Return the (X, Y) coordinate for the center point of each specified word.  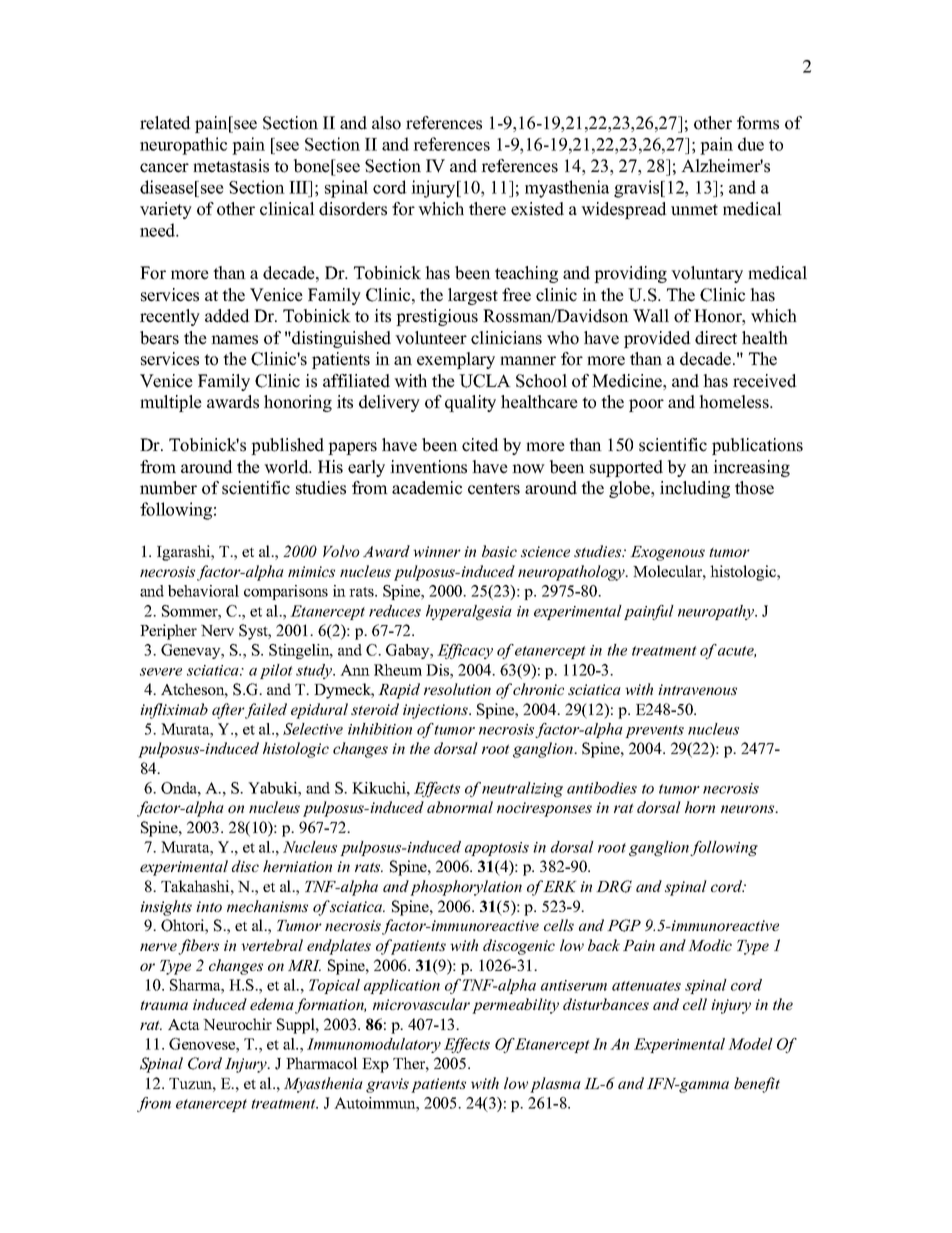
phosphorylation (466, 888)
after (228, 711)
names (234, 340)
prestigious (437, 317)
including (695, 489)
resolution (457, 689)
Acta (184, 1024)
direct (716, 338)
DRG (614, 886)
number (168, 488)
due (751, 144)
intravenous (697, 689)
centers (494, 489)
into (209, 906)
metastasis (231, 166)
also (386, 123)
